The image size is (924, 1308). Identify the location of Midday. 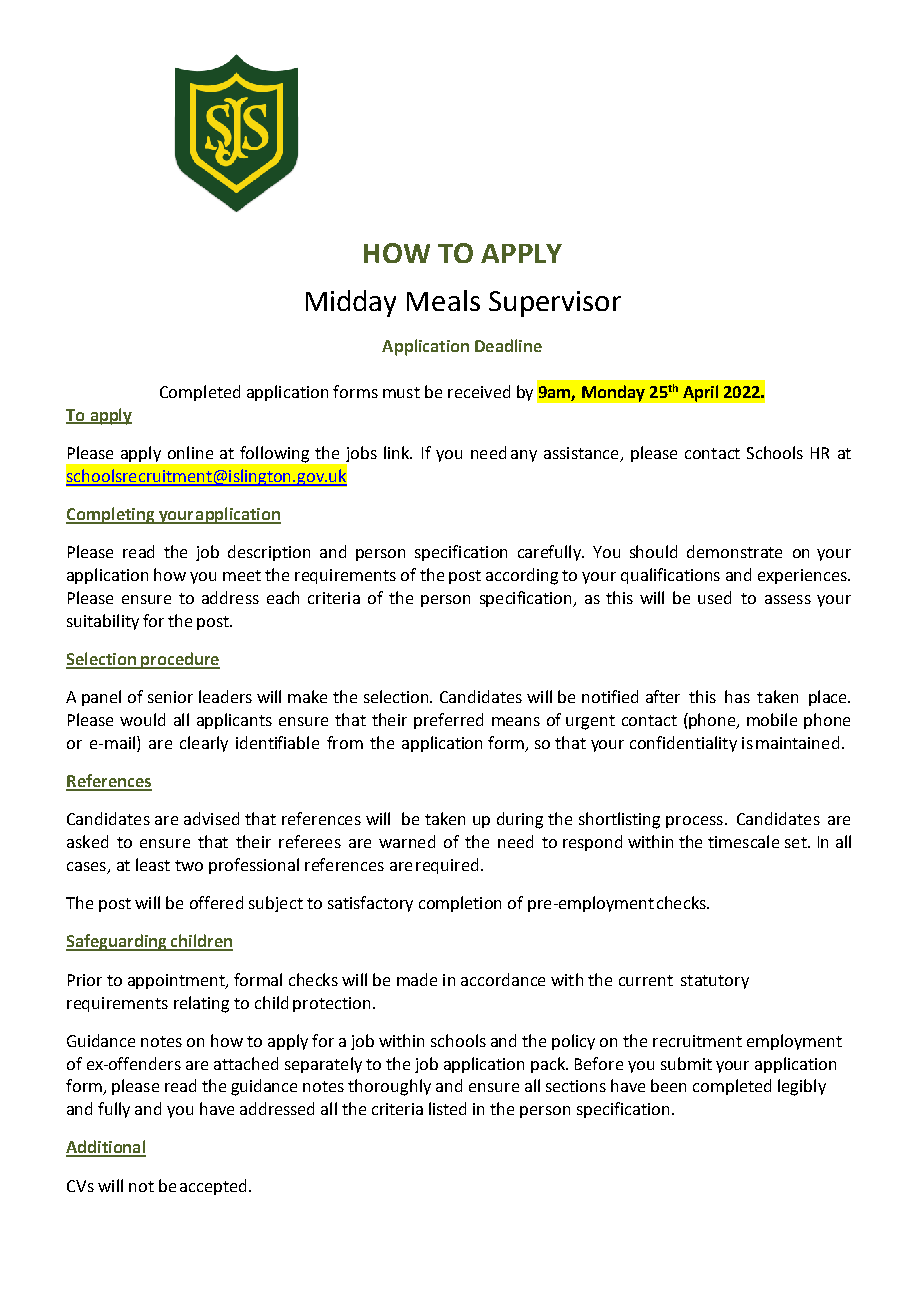
(351, 303).
